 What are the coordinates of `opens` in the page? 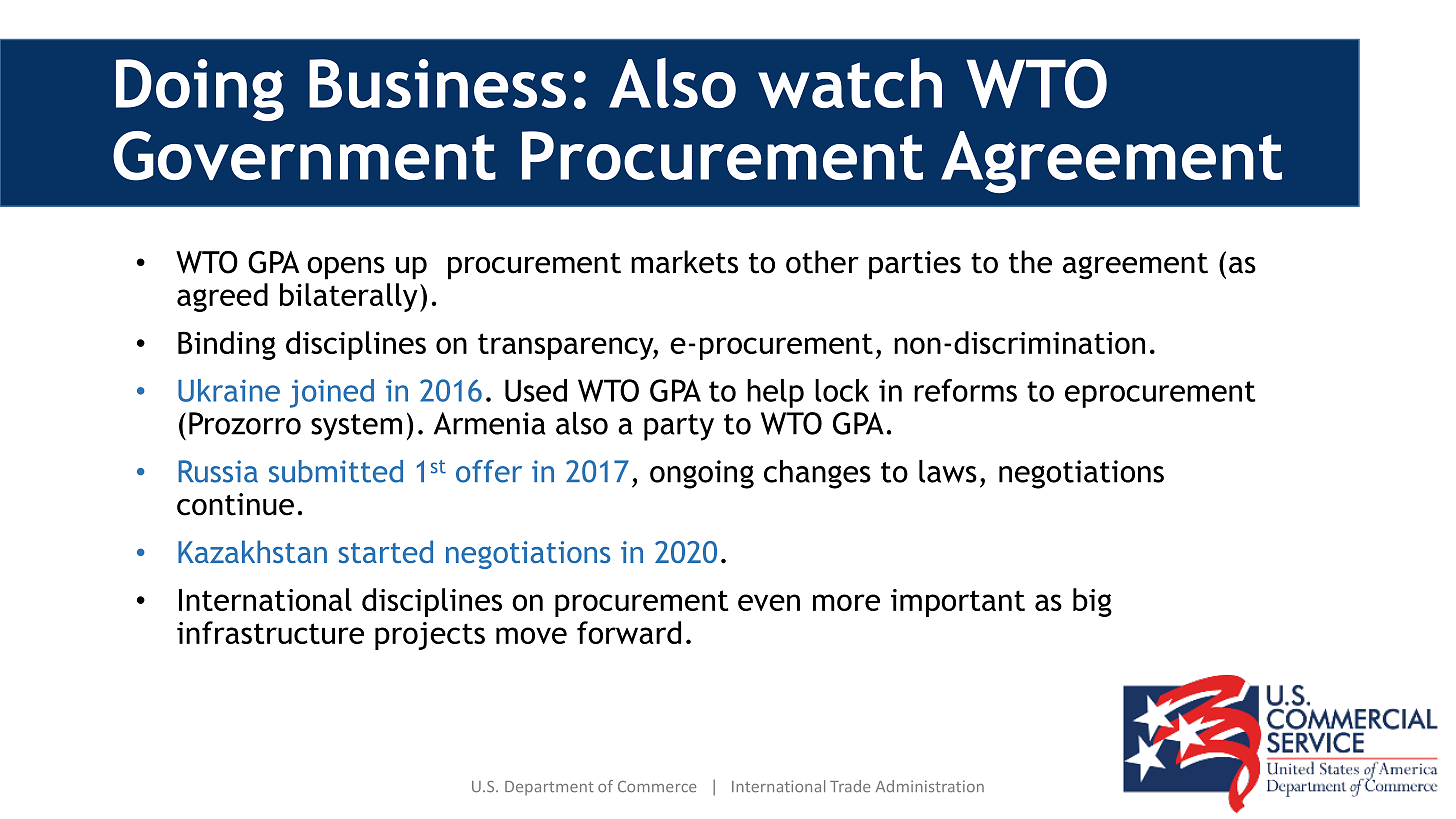 It's located at (346, 268).
